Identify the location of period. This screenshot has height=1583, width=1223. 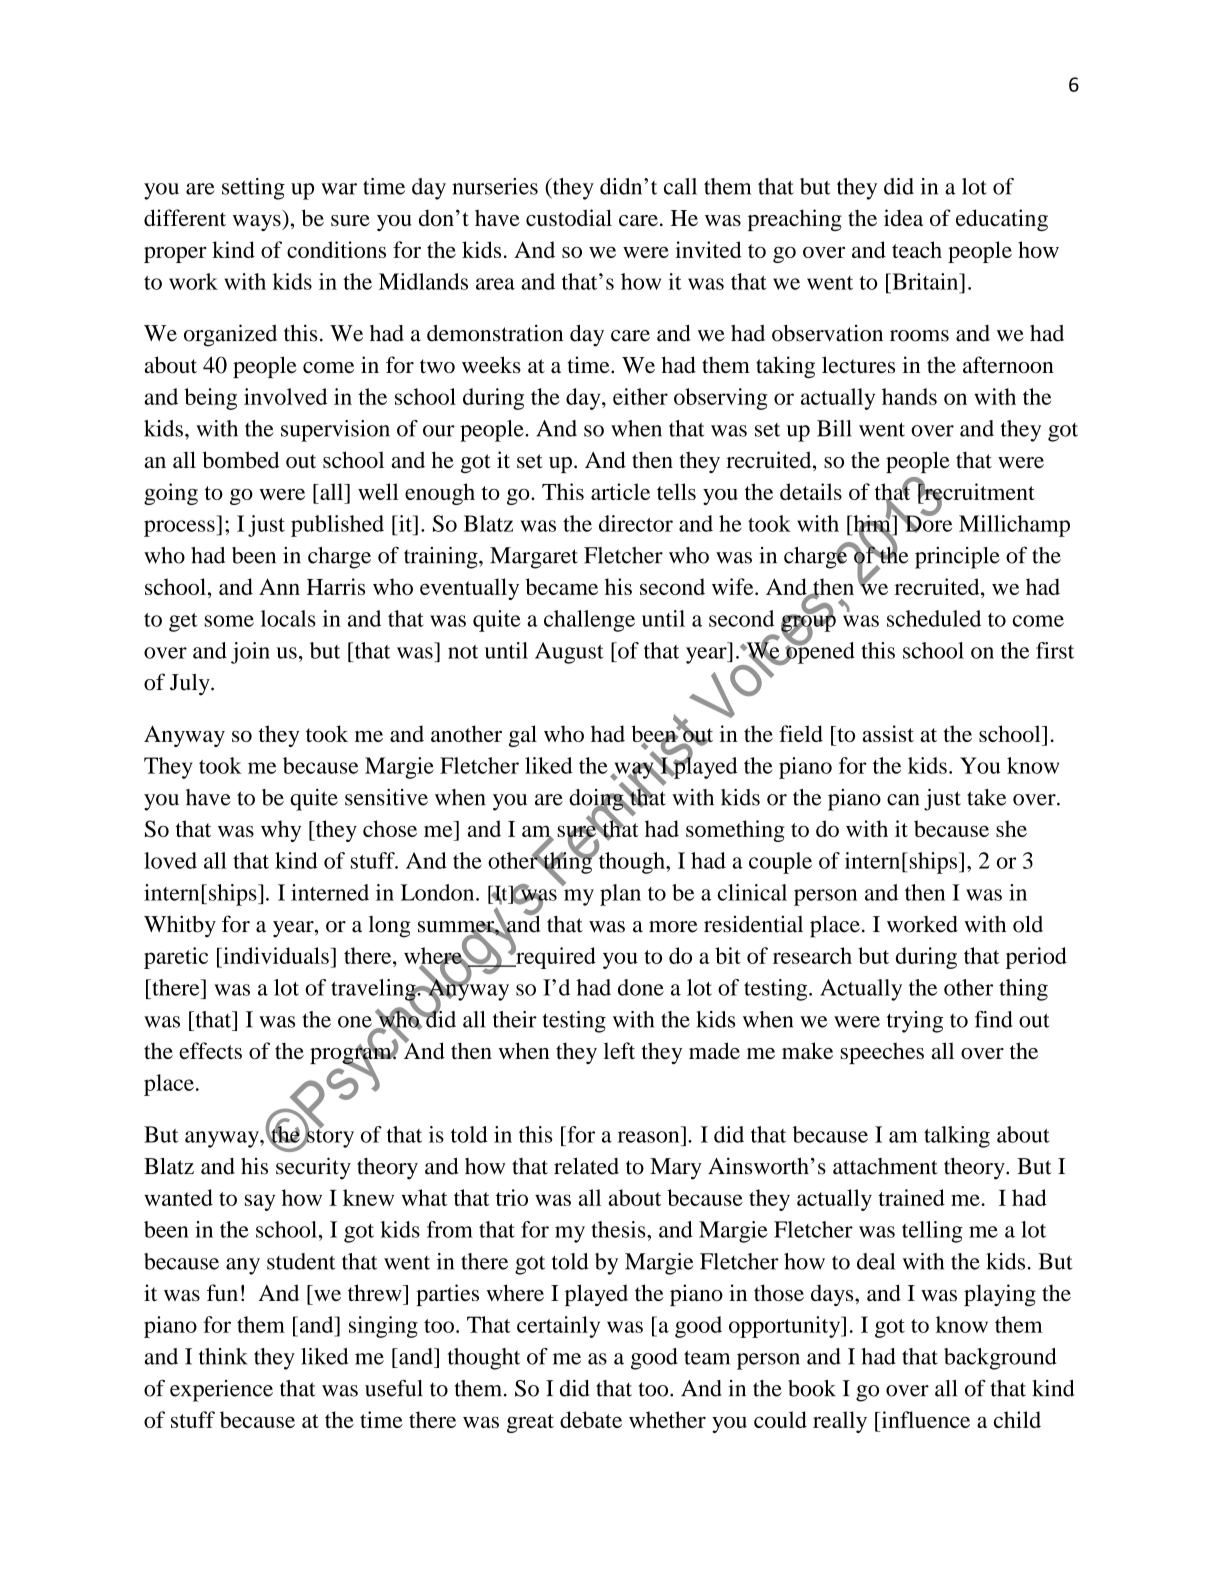
(1036, 958).
